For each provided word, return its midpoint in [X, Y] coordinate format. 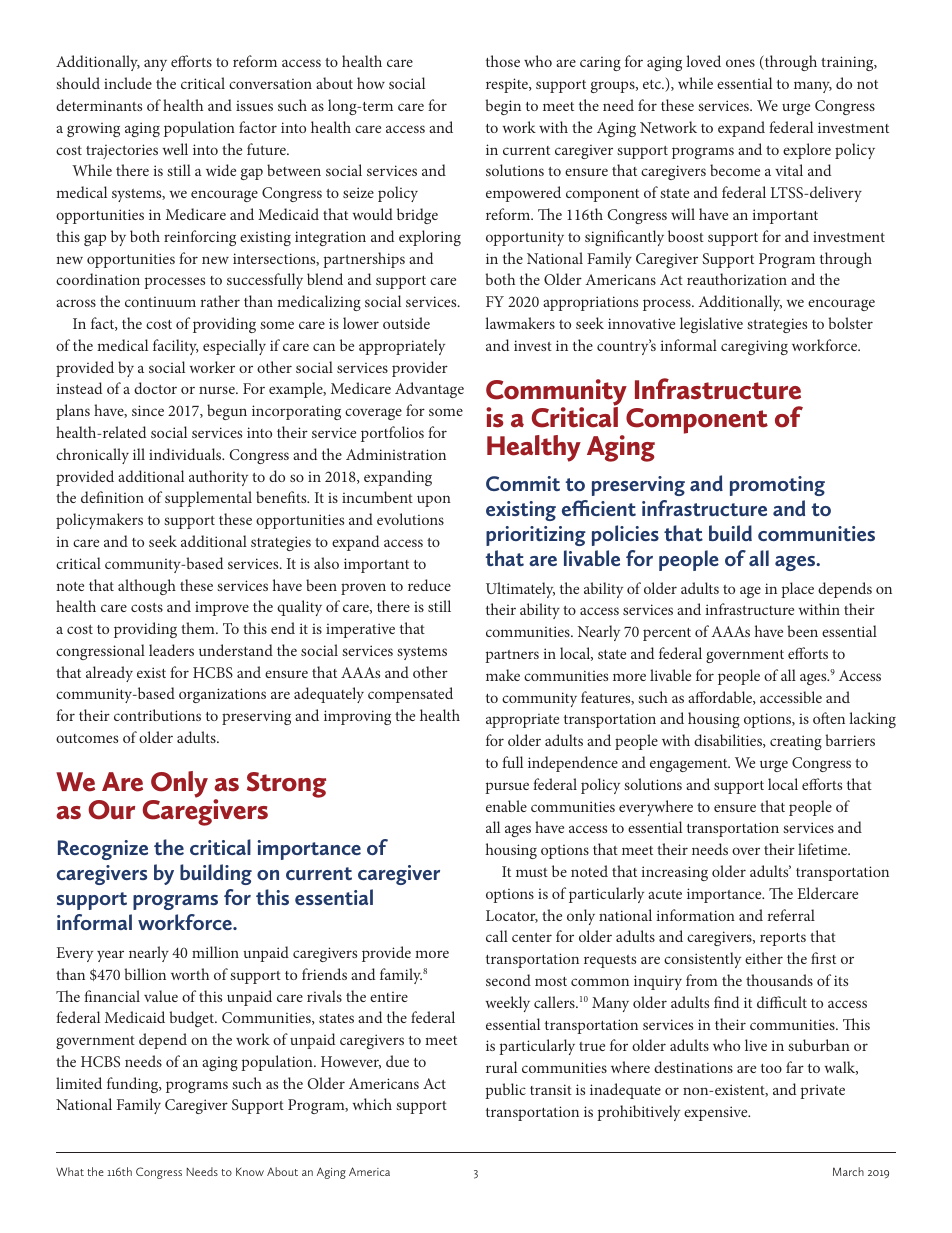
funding [134, 1085]
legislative [711, 325]
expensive [717, 1113]
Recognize [103, 850]
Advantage [429, 390]
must [532, 872]
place [797, 590]
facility [176, 347]
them [199, 628]
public [505, 1091]
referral [791, 915]
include [128, 83]
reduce [429, 585]
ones [740, 63]
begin [503, 107]
